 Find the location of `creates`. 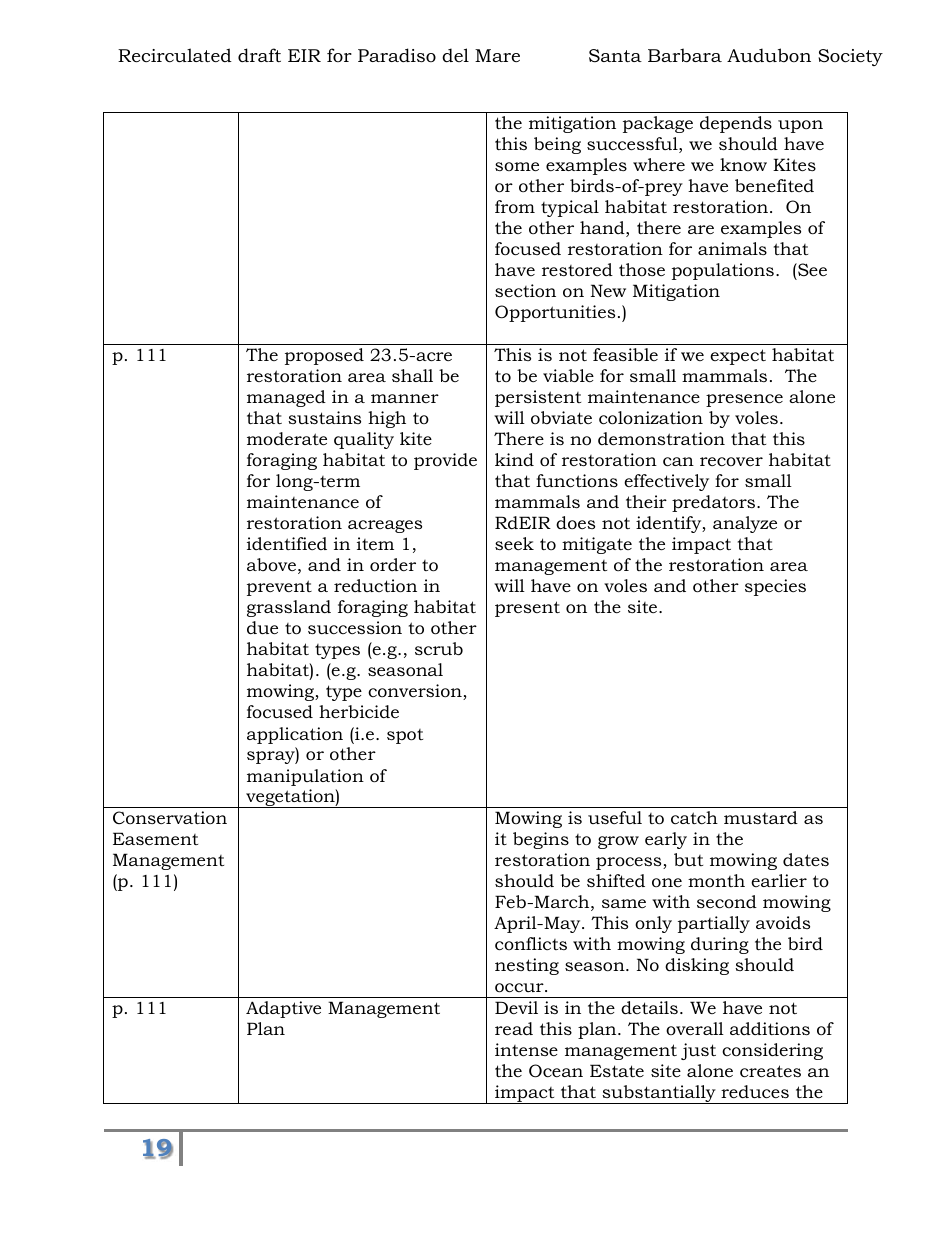

creates is located at coordinates (770, 1071).
